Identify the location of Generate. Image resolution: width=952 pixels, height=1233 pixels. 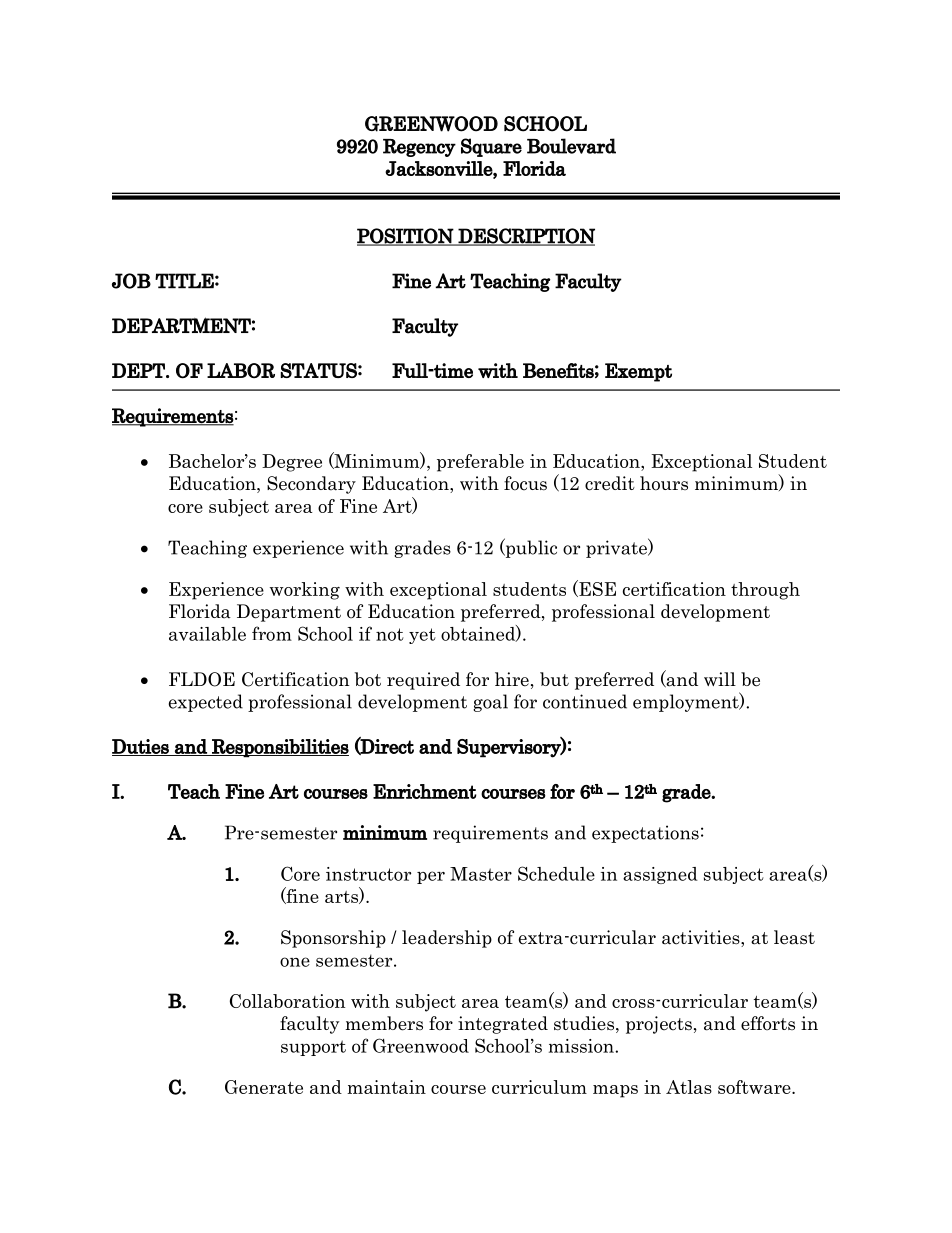
(264, 1087).
